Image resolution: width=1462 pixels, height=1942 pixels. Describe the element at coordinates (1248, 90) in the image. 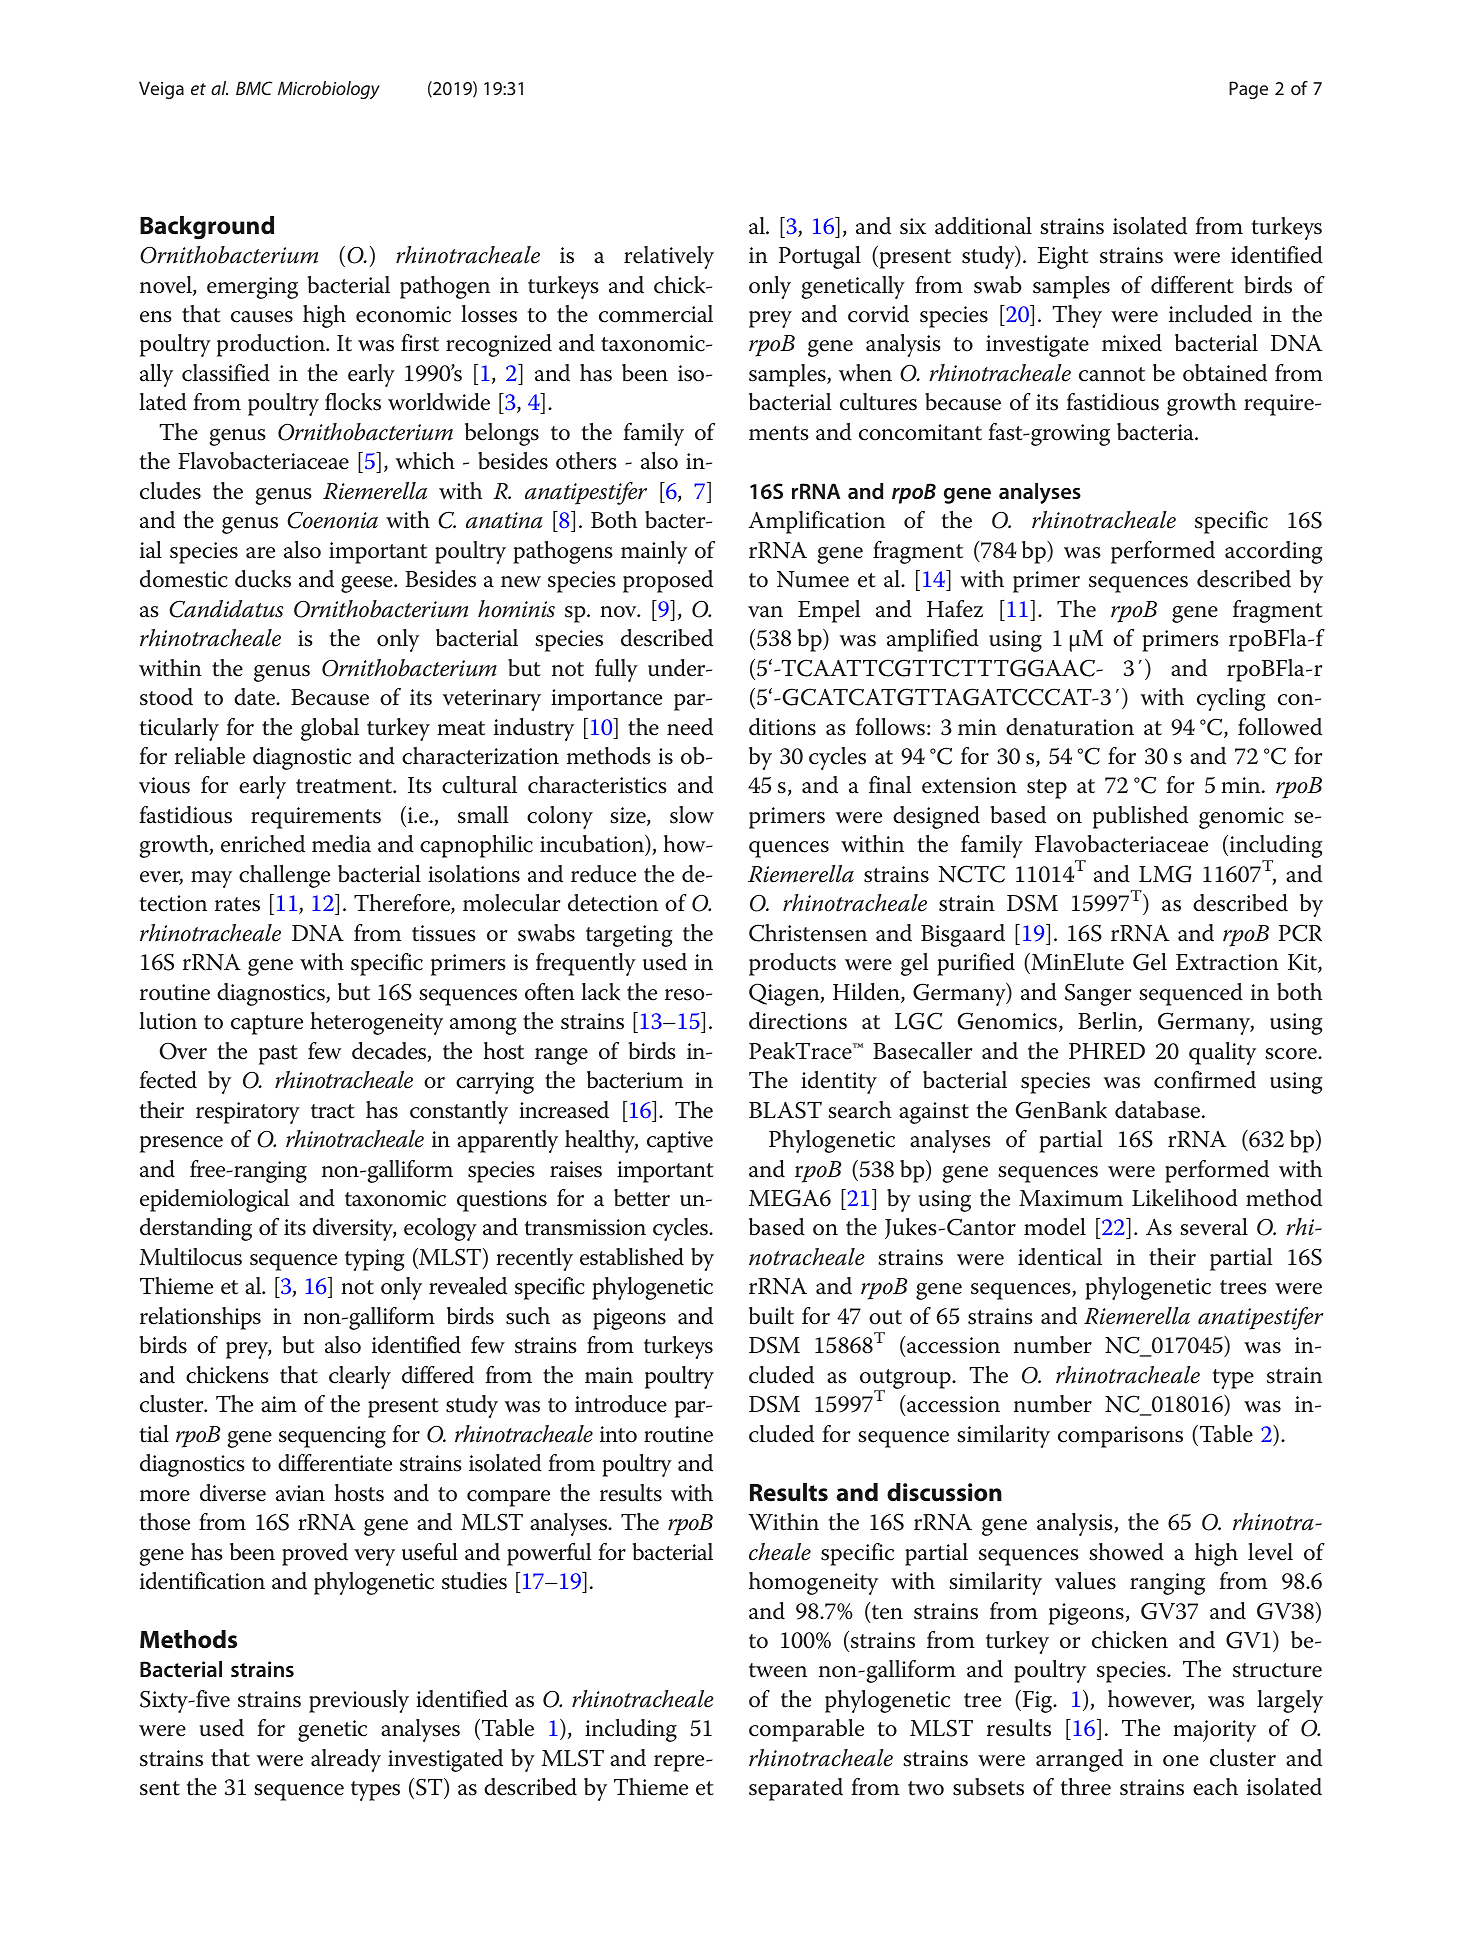

I see `Page` at that location.
